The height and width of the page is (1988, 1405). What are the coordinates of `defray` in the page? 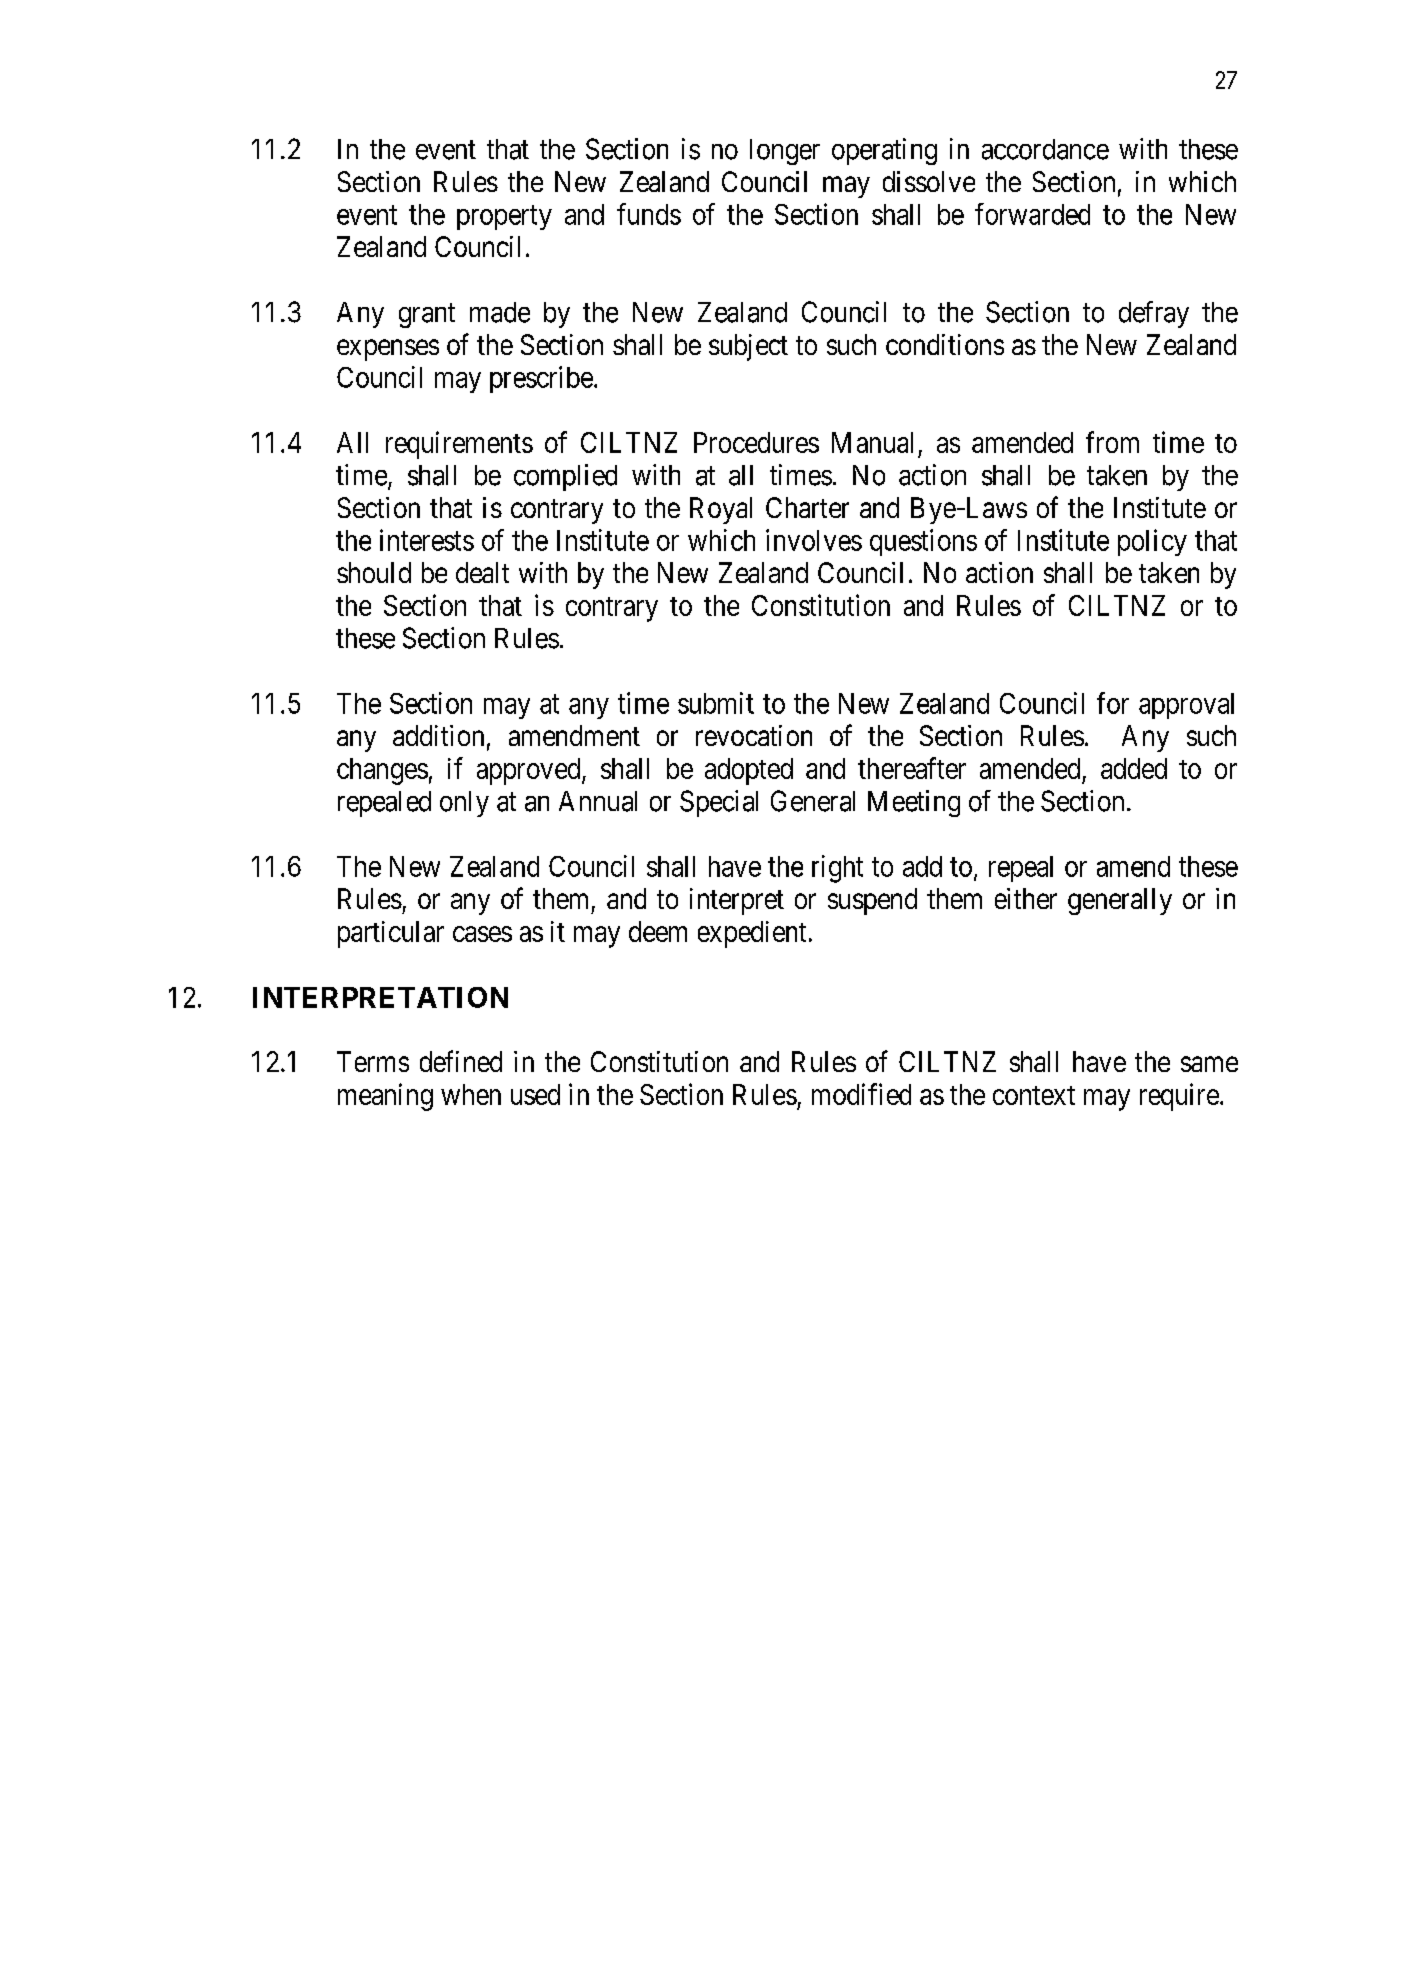 It's located at (1154, 314).
